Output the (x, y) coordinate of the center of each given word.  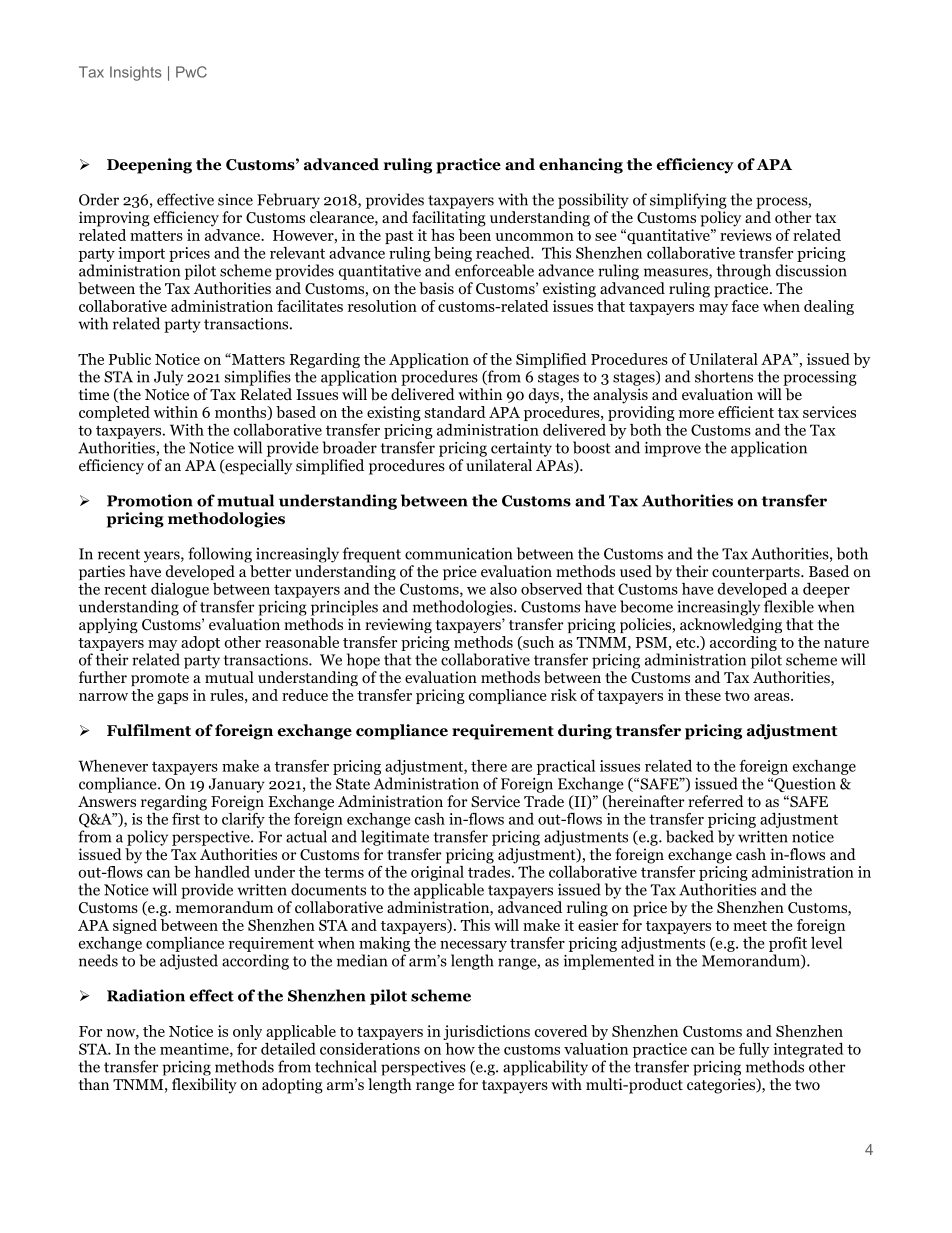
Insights (136, 73)
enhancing (581, 166)
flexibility (204, 1086)
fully (754, 1050)
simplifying (688, 201)
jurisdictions (486, 1032)
